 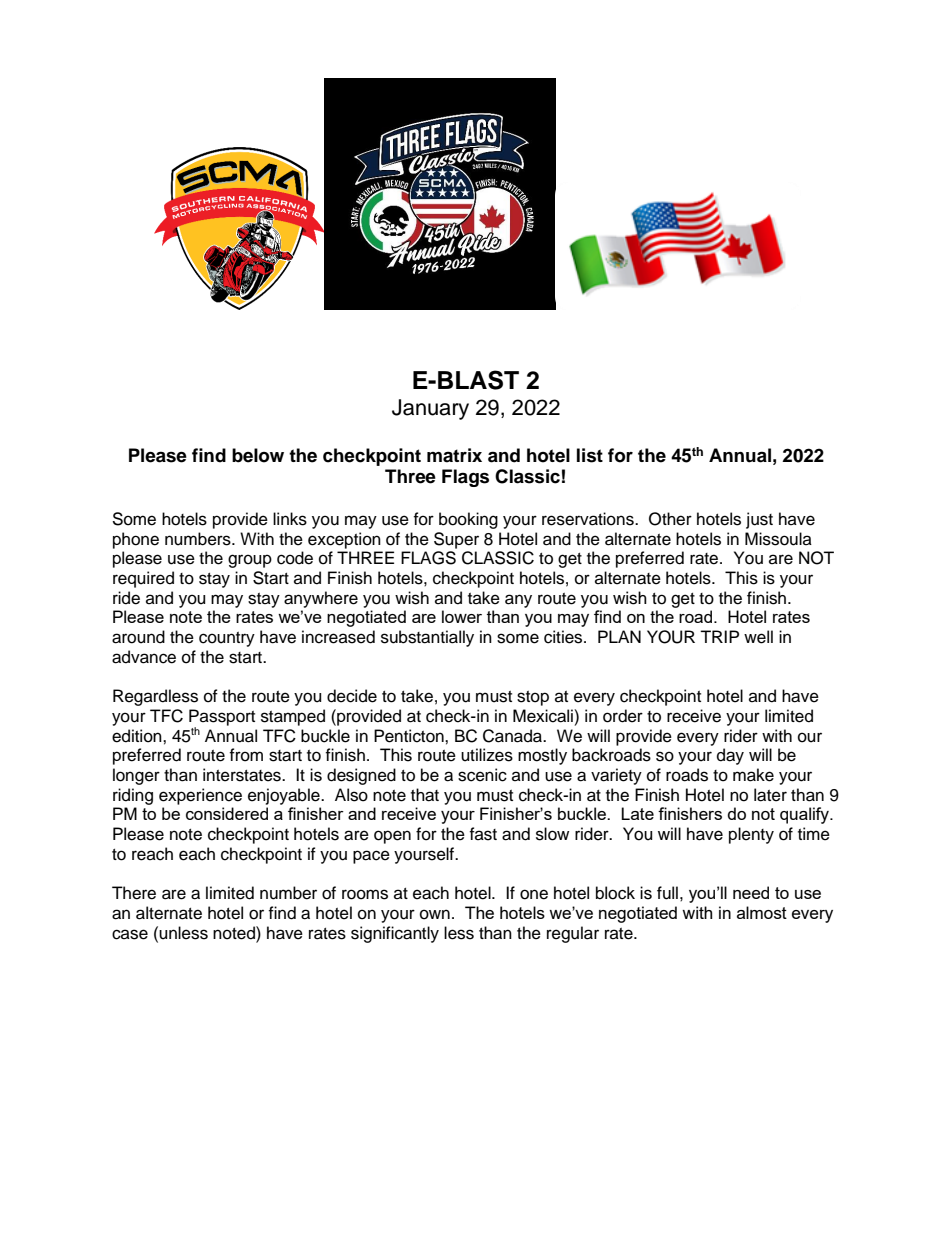 What do you see at coordinates (130, 934) in the screenshot?
I see `case` at bounding box center [130, 934].
